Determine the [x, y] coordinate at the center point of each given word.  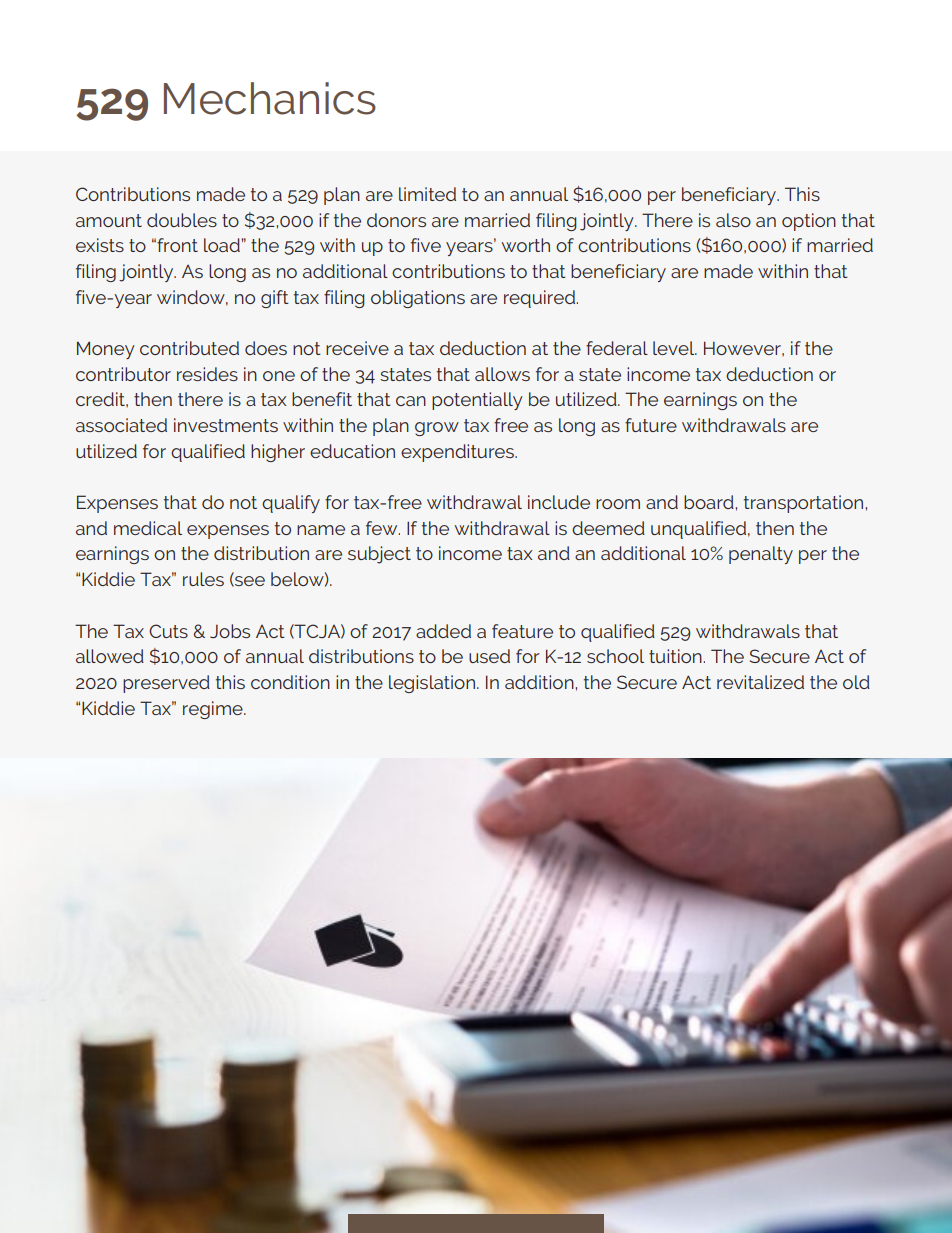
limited [427, 194]
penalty [761, 555]
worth [526, 245]
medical [148, 528]
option [809, 222]
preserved [166, 684]
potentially [477, 401]
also [733, 220]
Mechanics [270, 98]
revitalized [760, 682]
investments [226, 425]
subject [379, 555]
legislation [432, 684]
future [651, 425]
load [223, 245]
